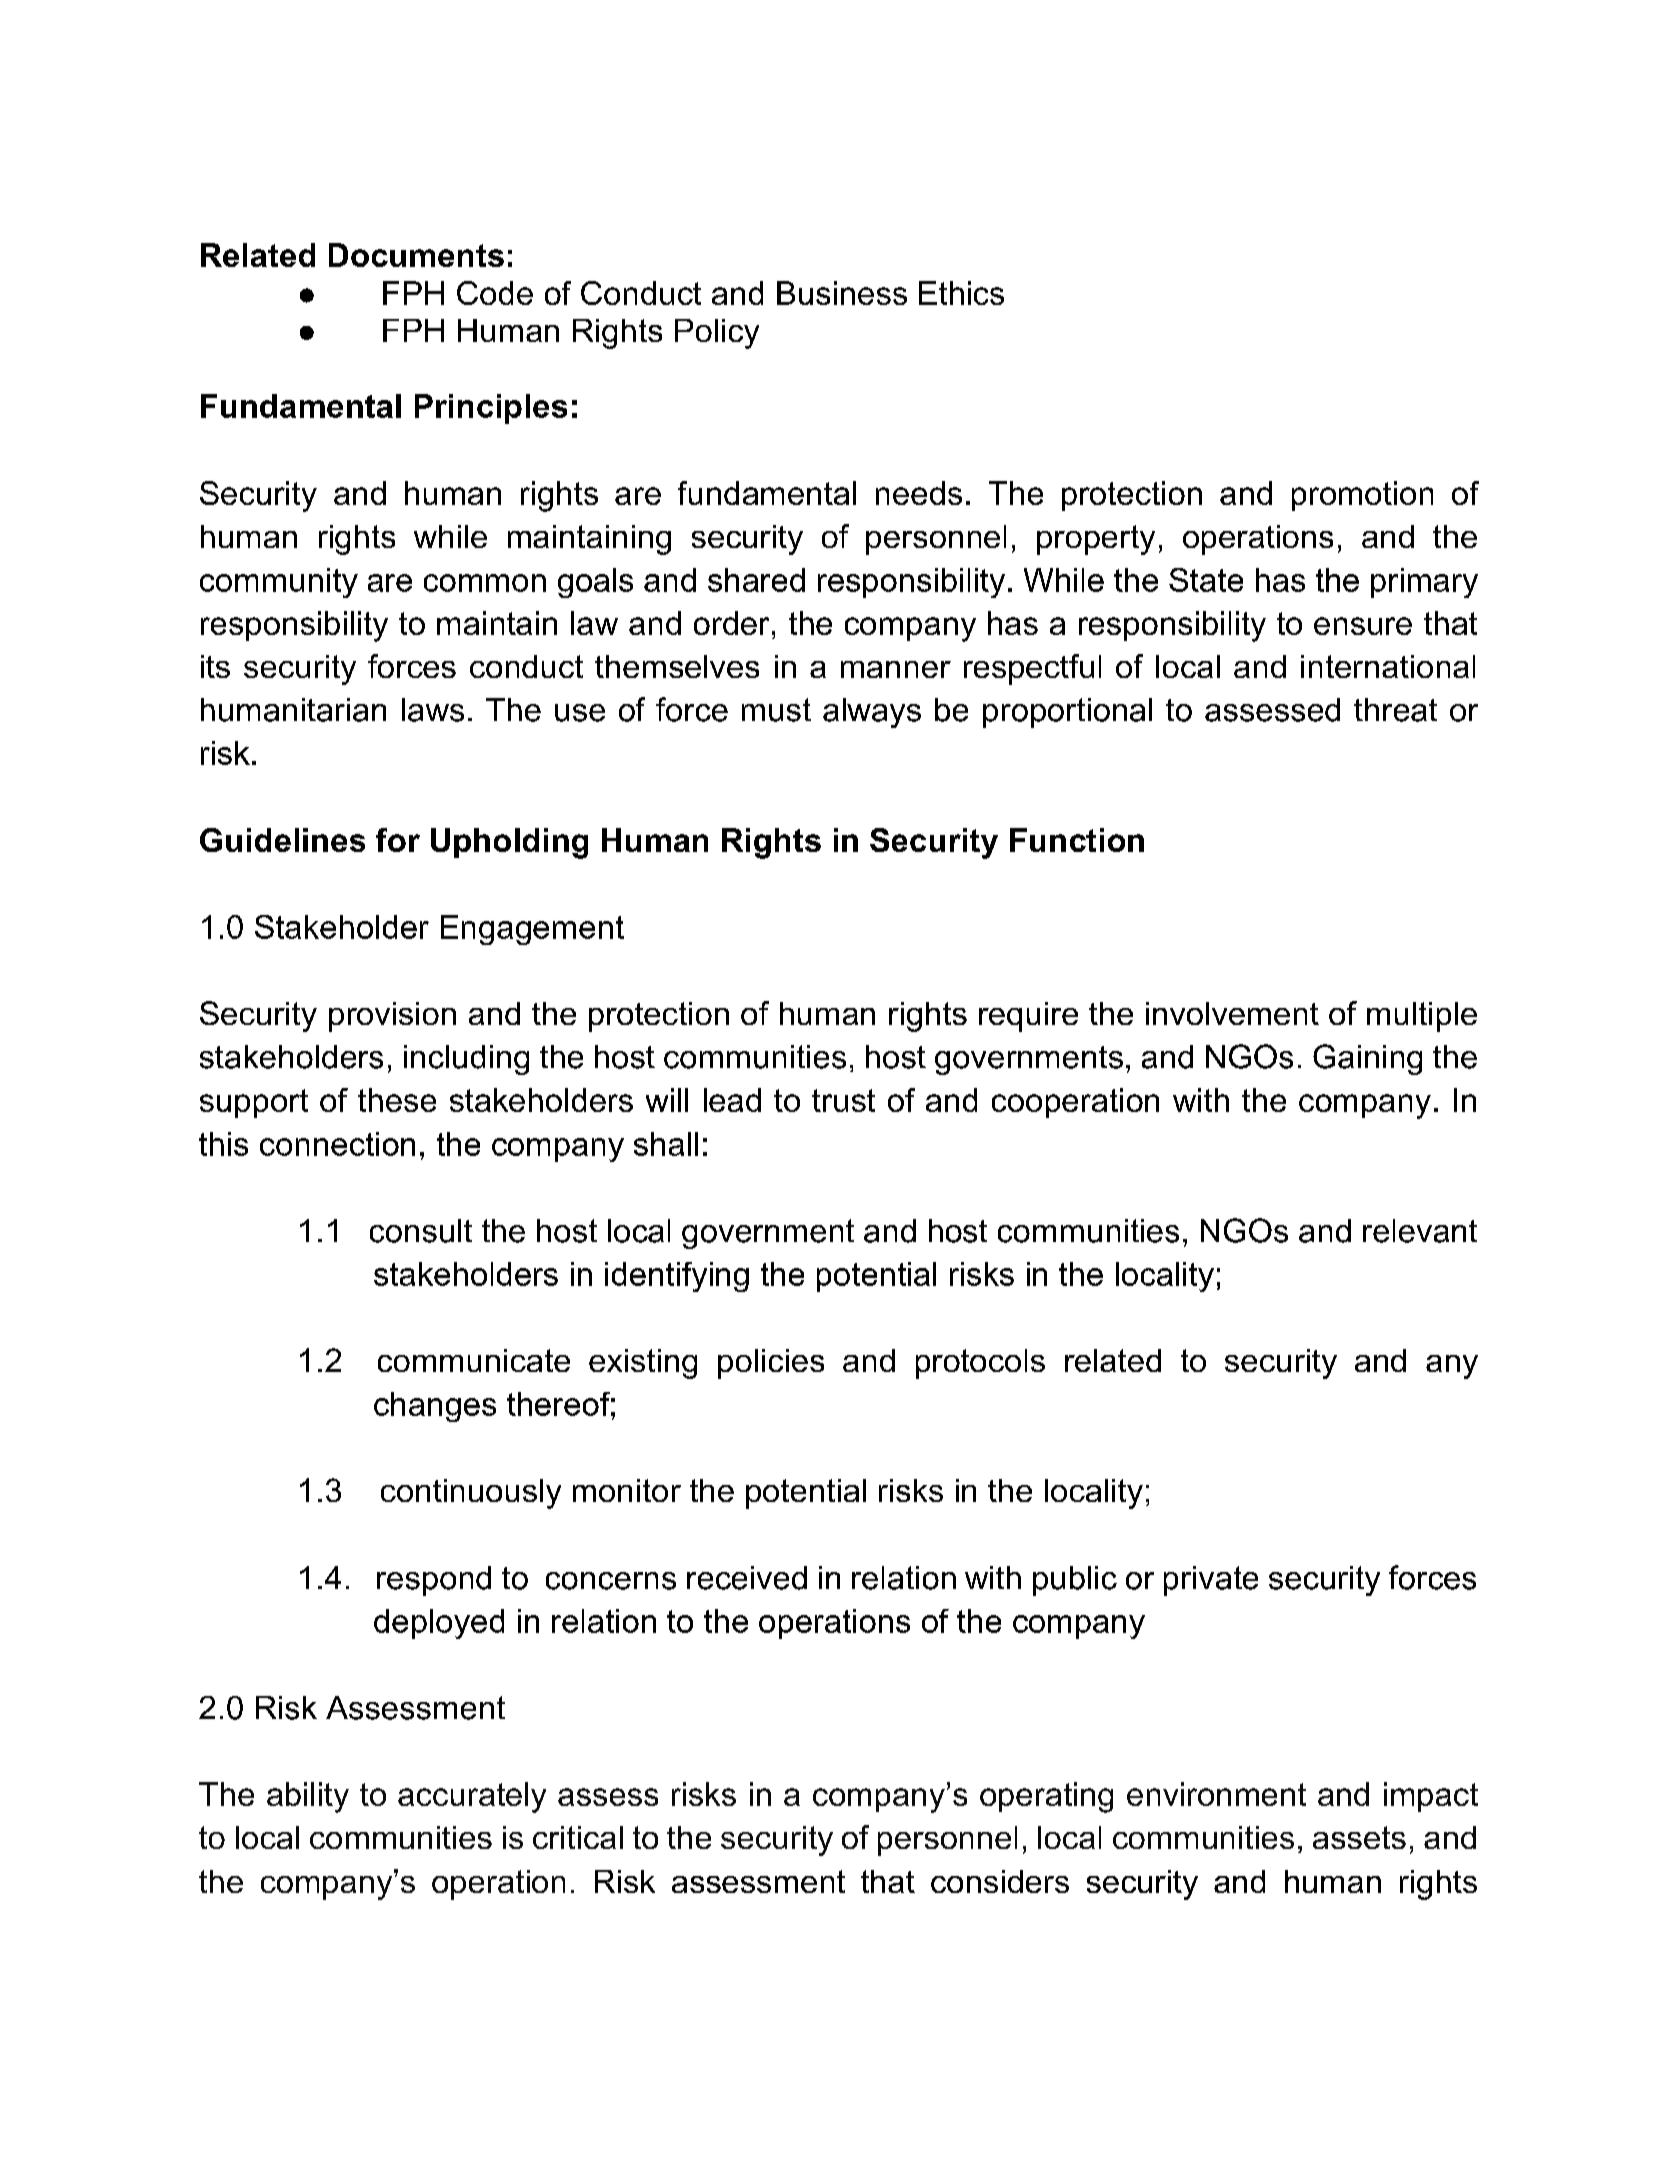 The height and width of the image is (2165, 1673). What do you see at coordinates (756, 580) in the image?
I see `shared` at bounding box center [756, 580].
